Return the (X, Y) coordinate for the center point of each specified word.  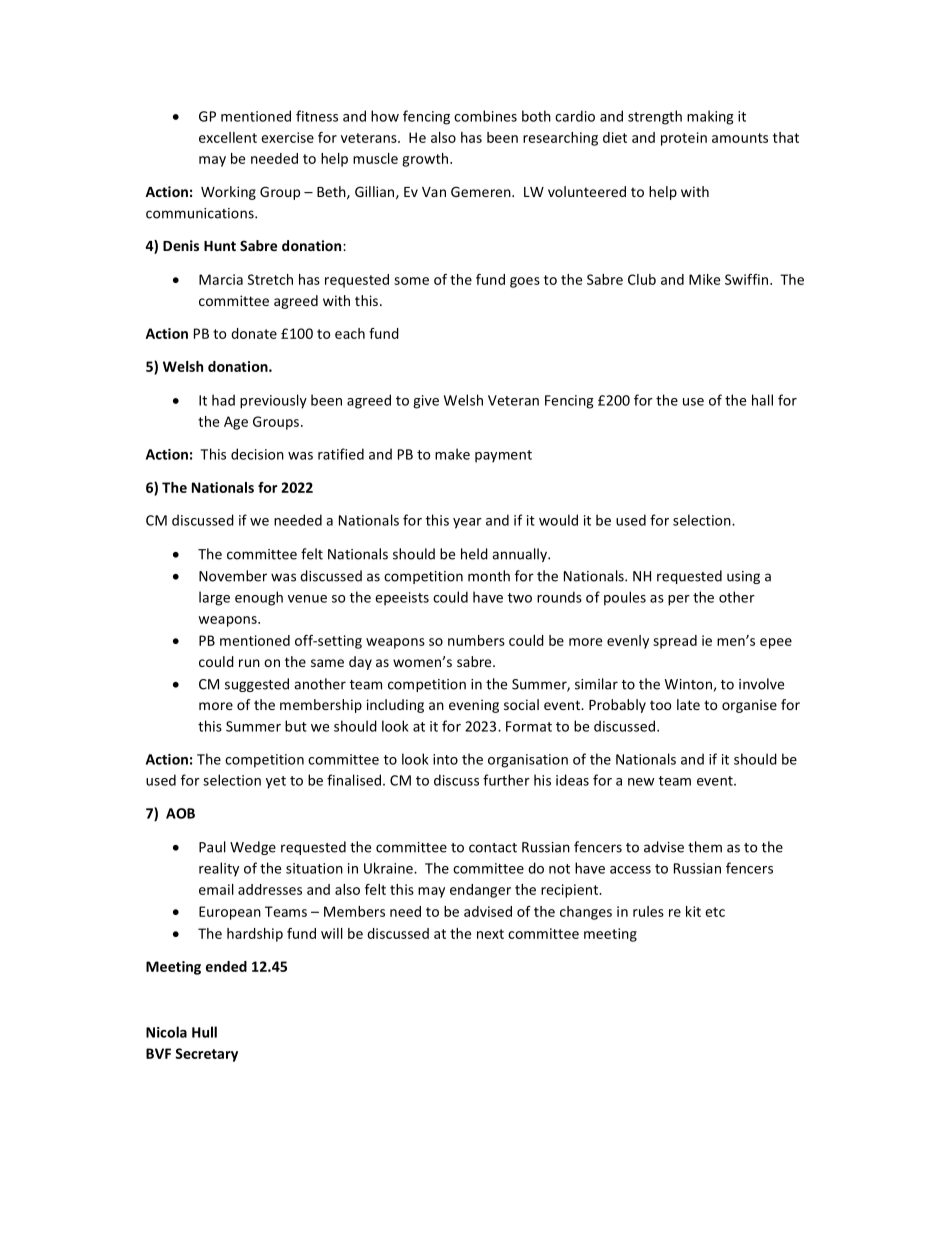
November (233, 576)
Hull (204, 1032)
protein (684, 139)
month (489, 576)
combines (485, 116)
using (743, 577)
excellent (228, 137)
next (490, 934)
